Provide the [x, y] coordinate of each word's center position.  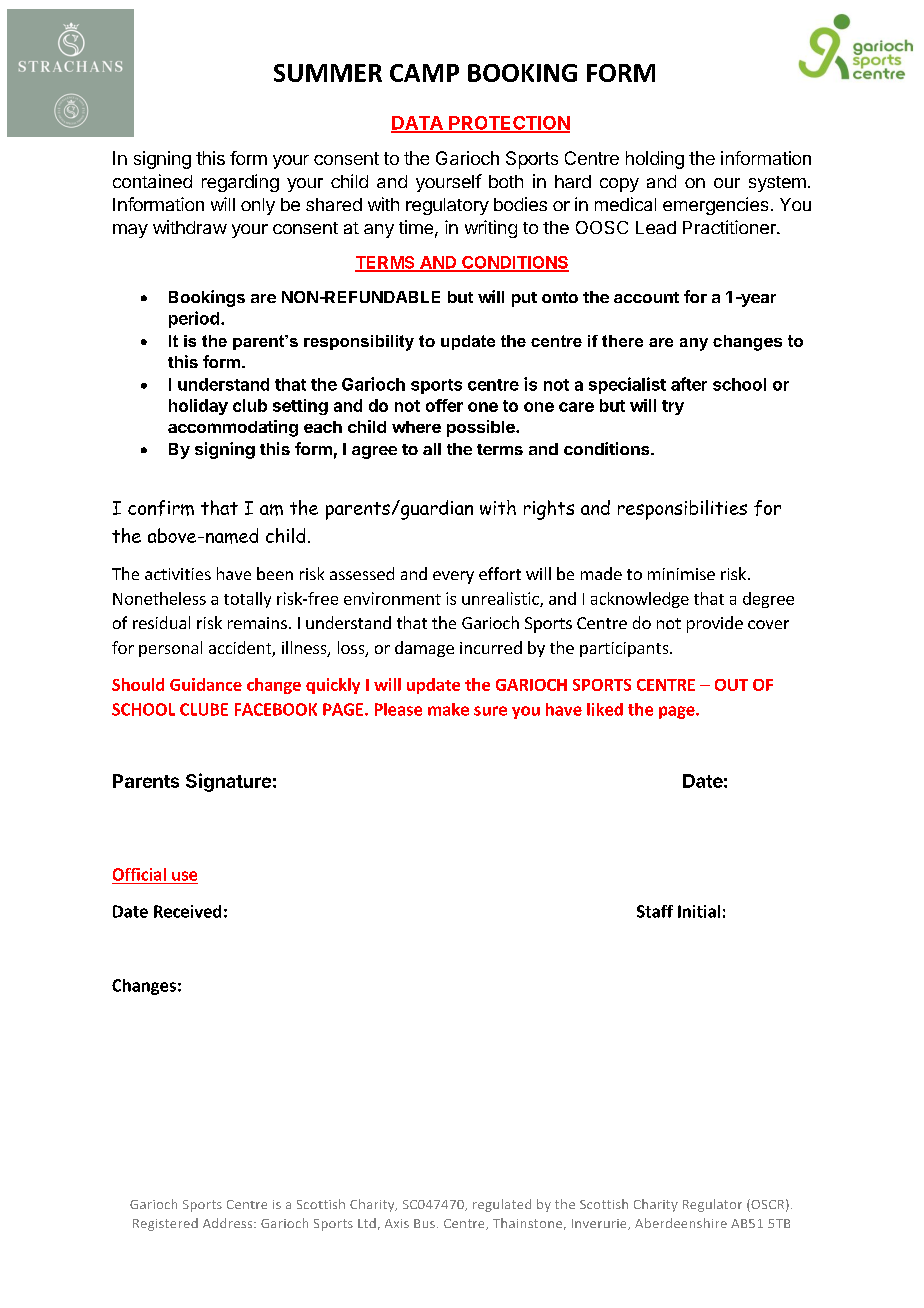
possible [482, 428]
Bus [426, 1223]
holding [655, 160]
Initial [699, 911]
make [448, 709]
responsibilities [682, 510]
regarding [240, 183]
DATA [418, 124]
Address [229, 1223]
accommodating [233, 428]
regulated [502, 1205]
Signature [228, 782]
